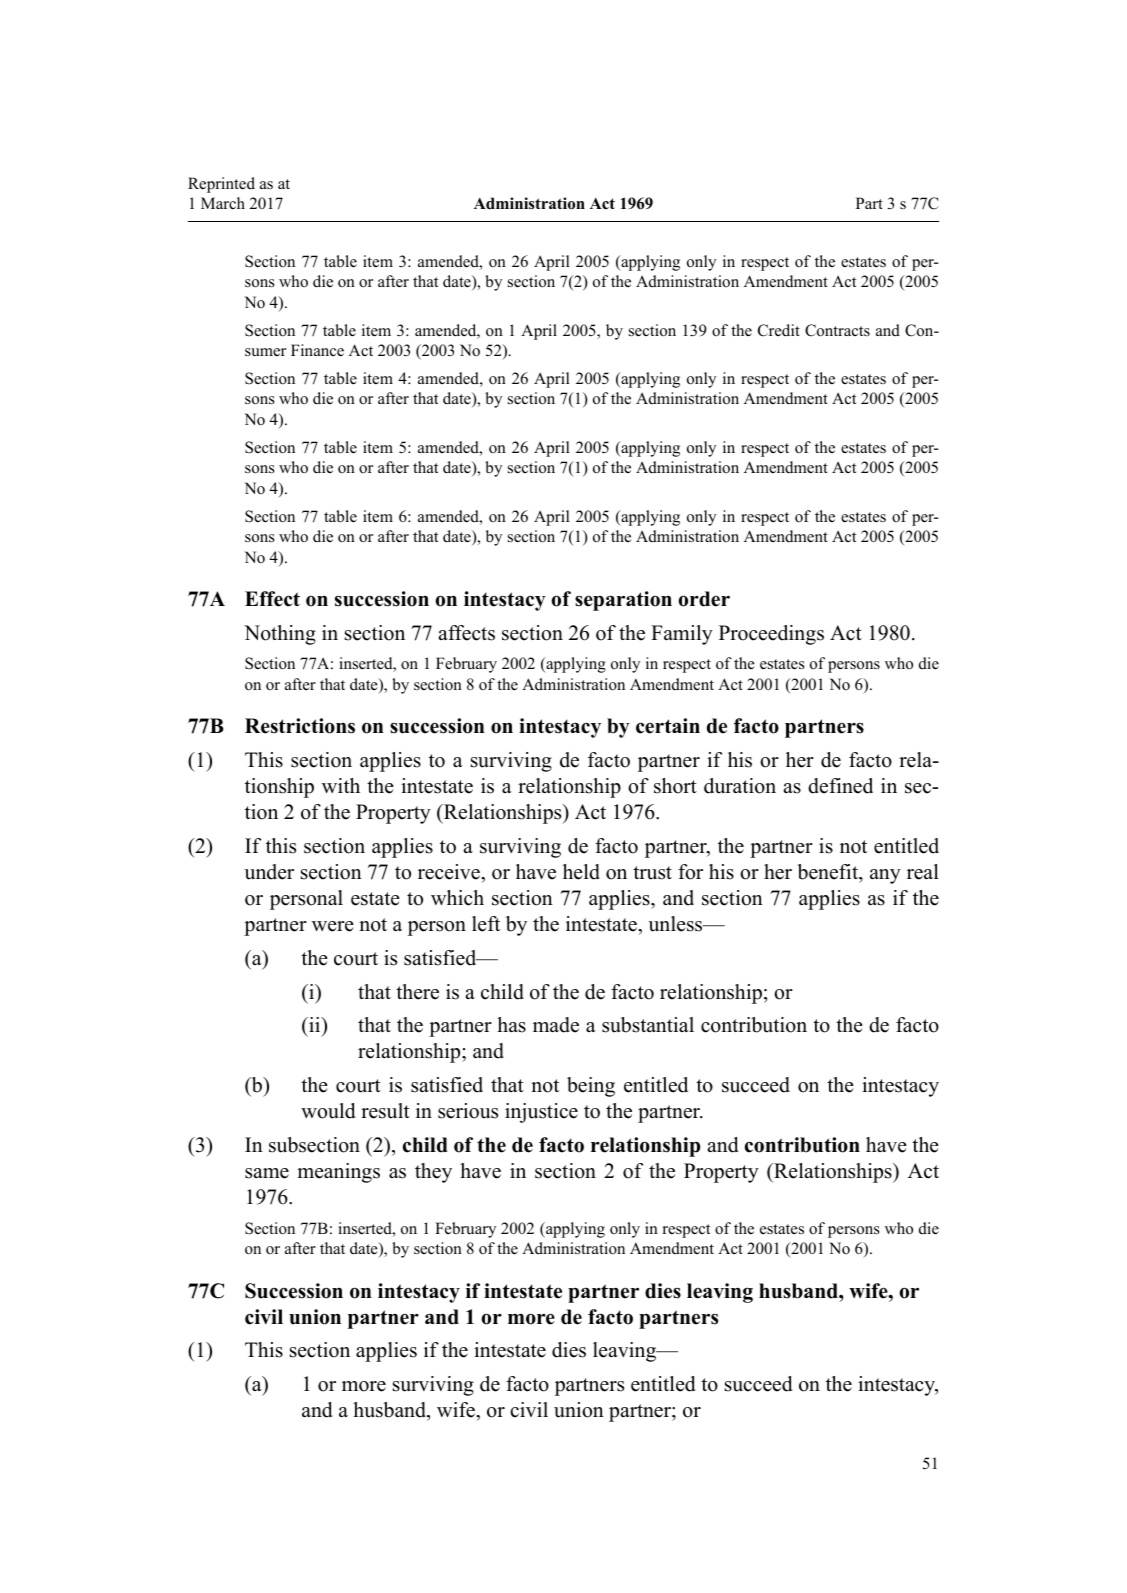  Describe the element at coordinates (328, 1111) in the screenshot. I see `would` at that location.
